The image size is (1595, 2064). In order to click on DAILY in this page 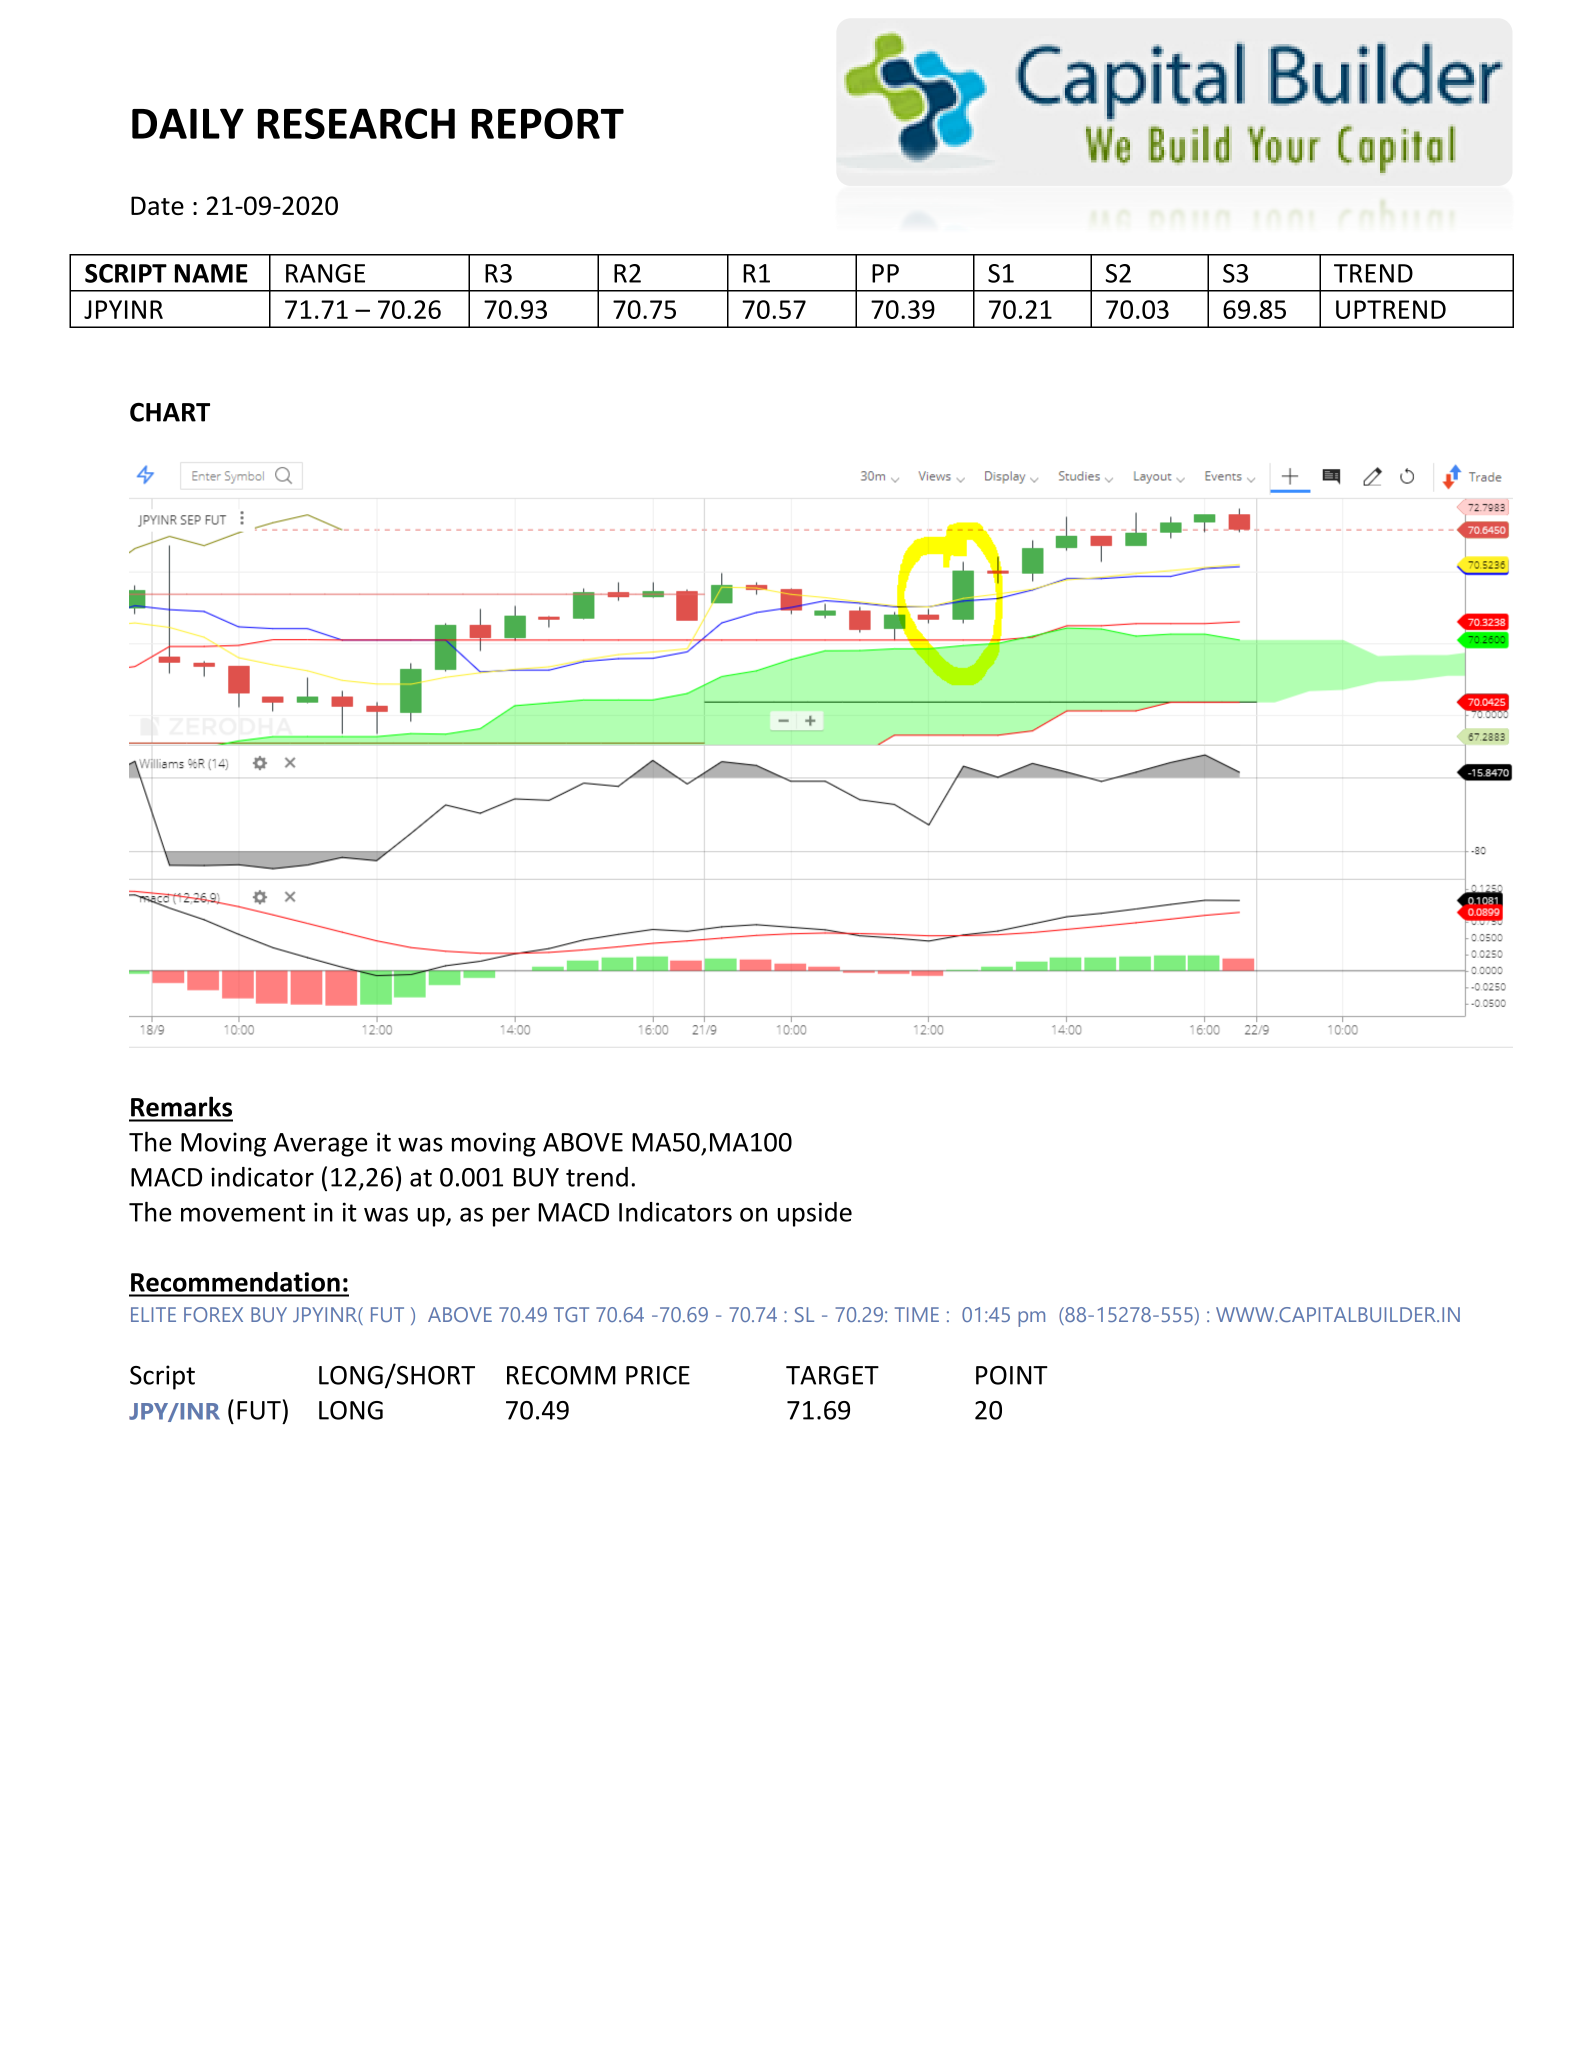, I will do `click(188, 123)`.
